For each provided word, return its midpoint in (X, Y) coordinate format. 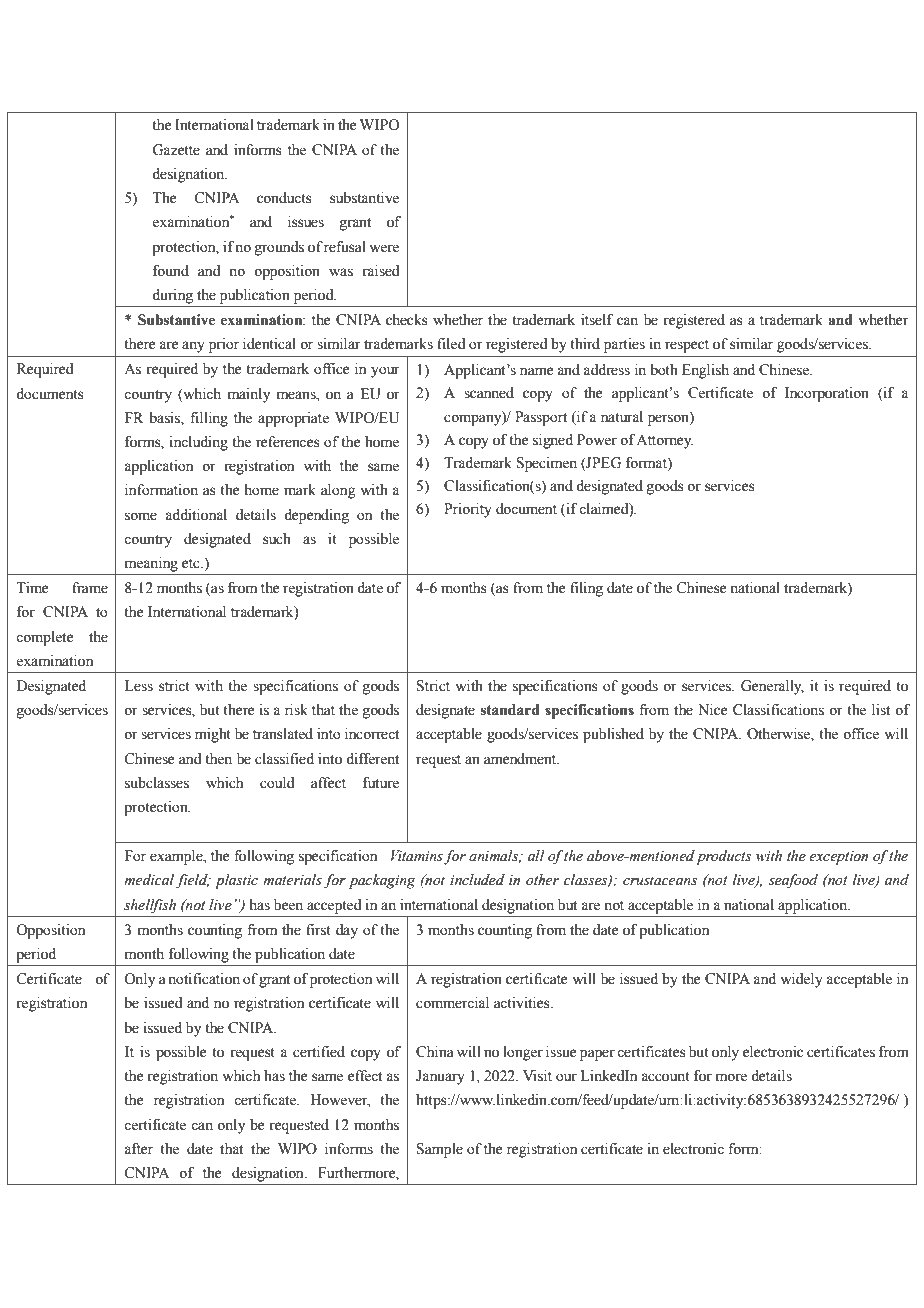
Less (139, 686)
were (384, 248)
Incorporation (827, 394)
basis (165, 418)
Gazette (176, 150)
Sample (440, 1150)
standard (510, 710)
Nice (712, 710)
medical (150, 881)
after (138, 1149)
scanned (489, 393)
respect (687, 346)
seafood (793, 881)
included (477, 880)
